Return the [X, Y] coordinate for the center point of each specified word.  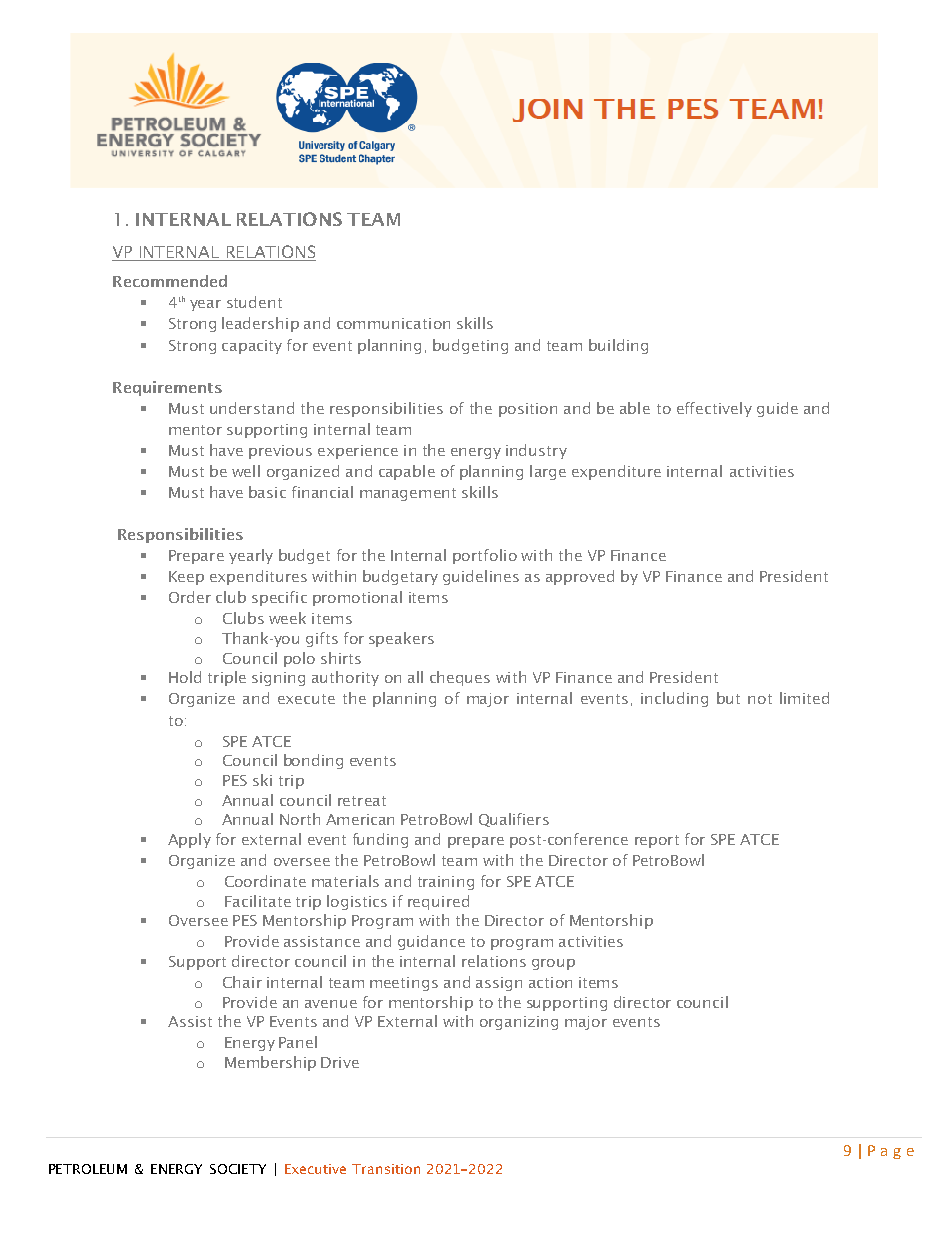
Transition [386, 1169]
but [728, 698]
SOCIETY [238, 1169]
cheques [460, 678]
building [618, 346]
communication [393, 323]
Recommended [170, 281]
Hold [185, 677]
